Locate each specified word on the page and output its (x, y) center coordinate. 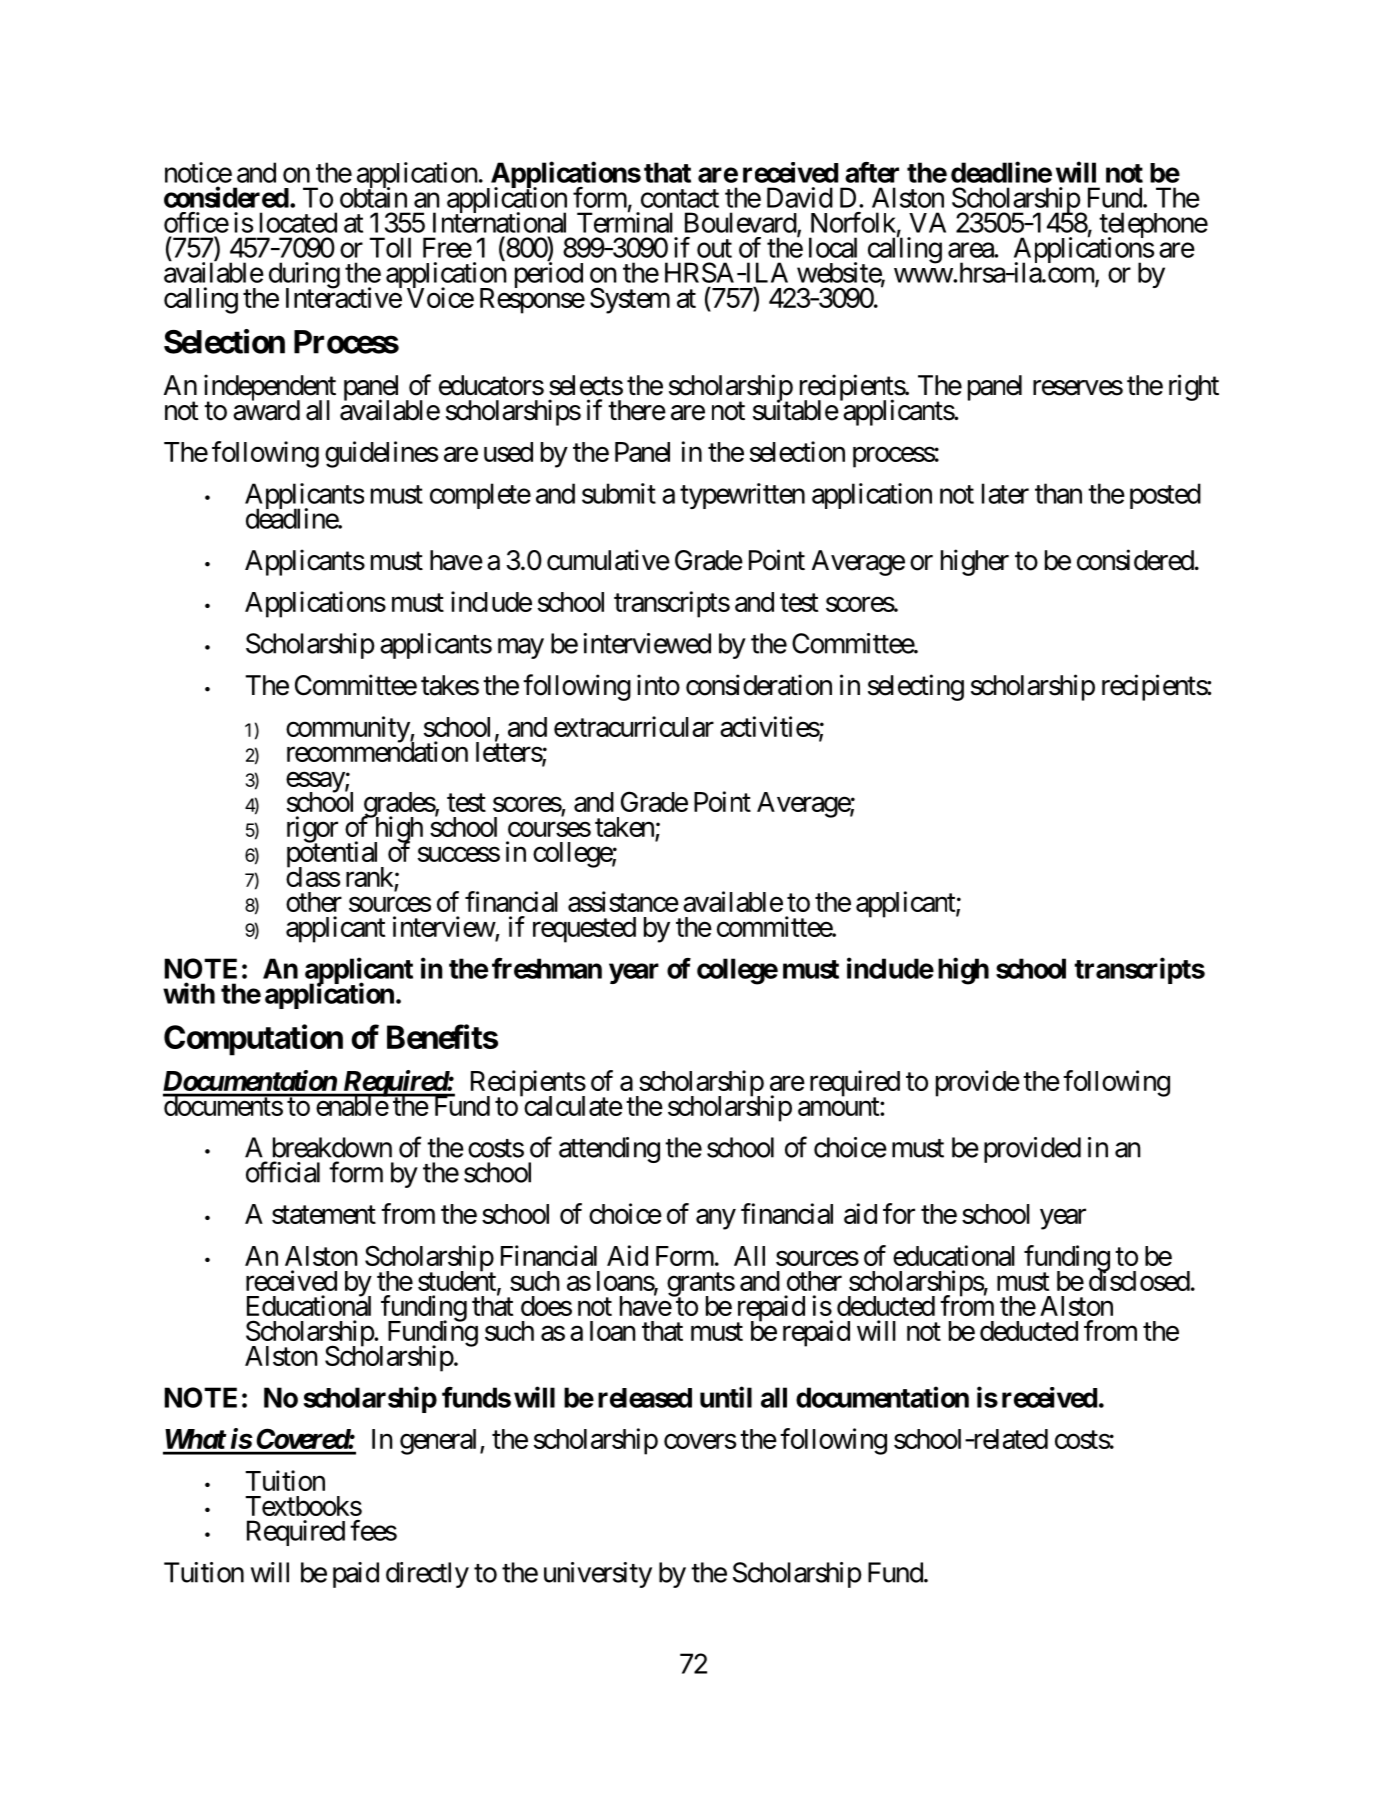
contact (680, 198)
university (598, 1575)
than (1058, 493)
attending (609, 1150)
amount (839, 1107)
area (971, 250)
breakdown (332, 1147)
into (658, 685)
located (298, 222)
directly (427, 1575)
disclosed (1139, 1280)
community (348, 729)
